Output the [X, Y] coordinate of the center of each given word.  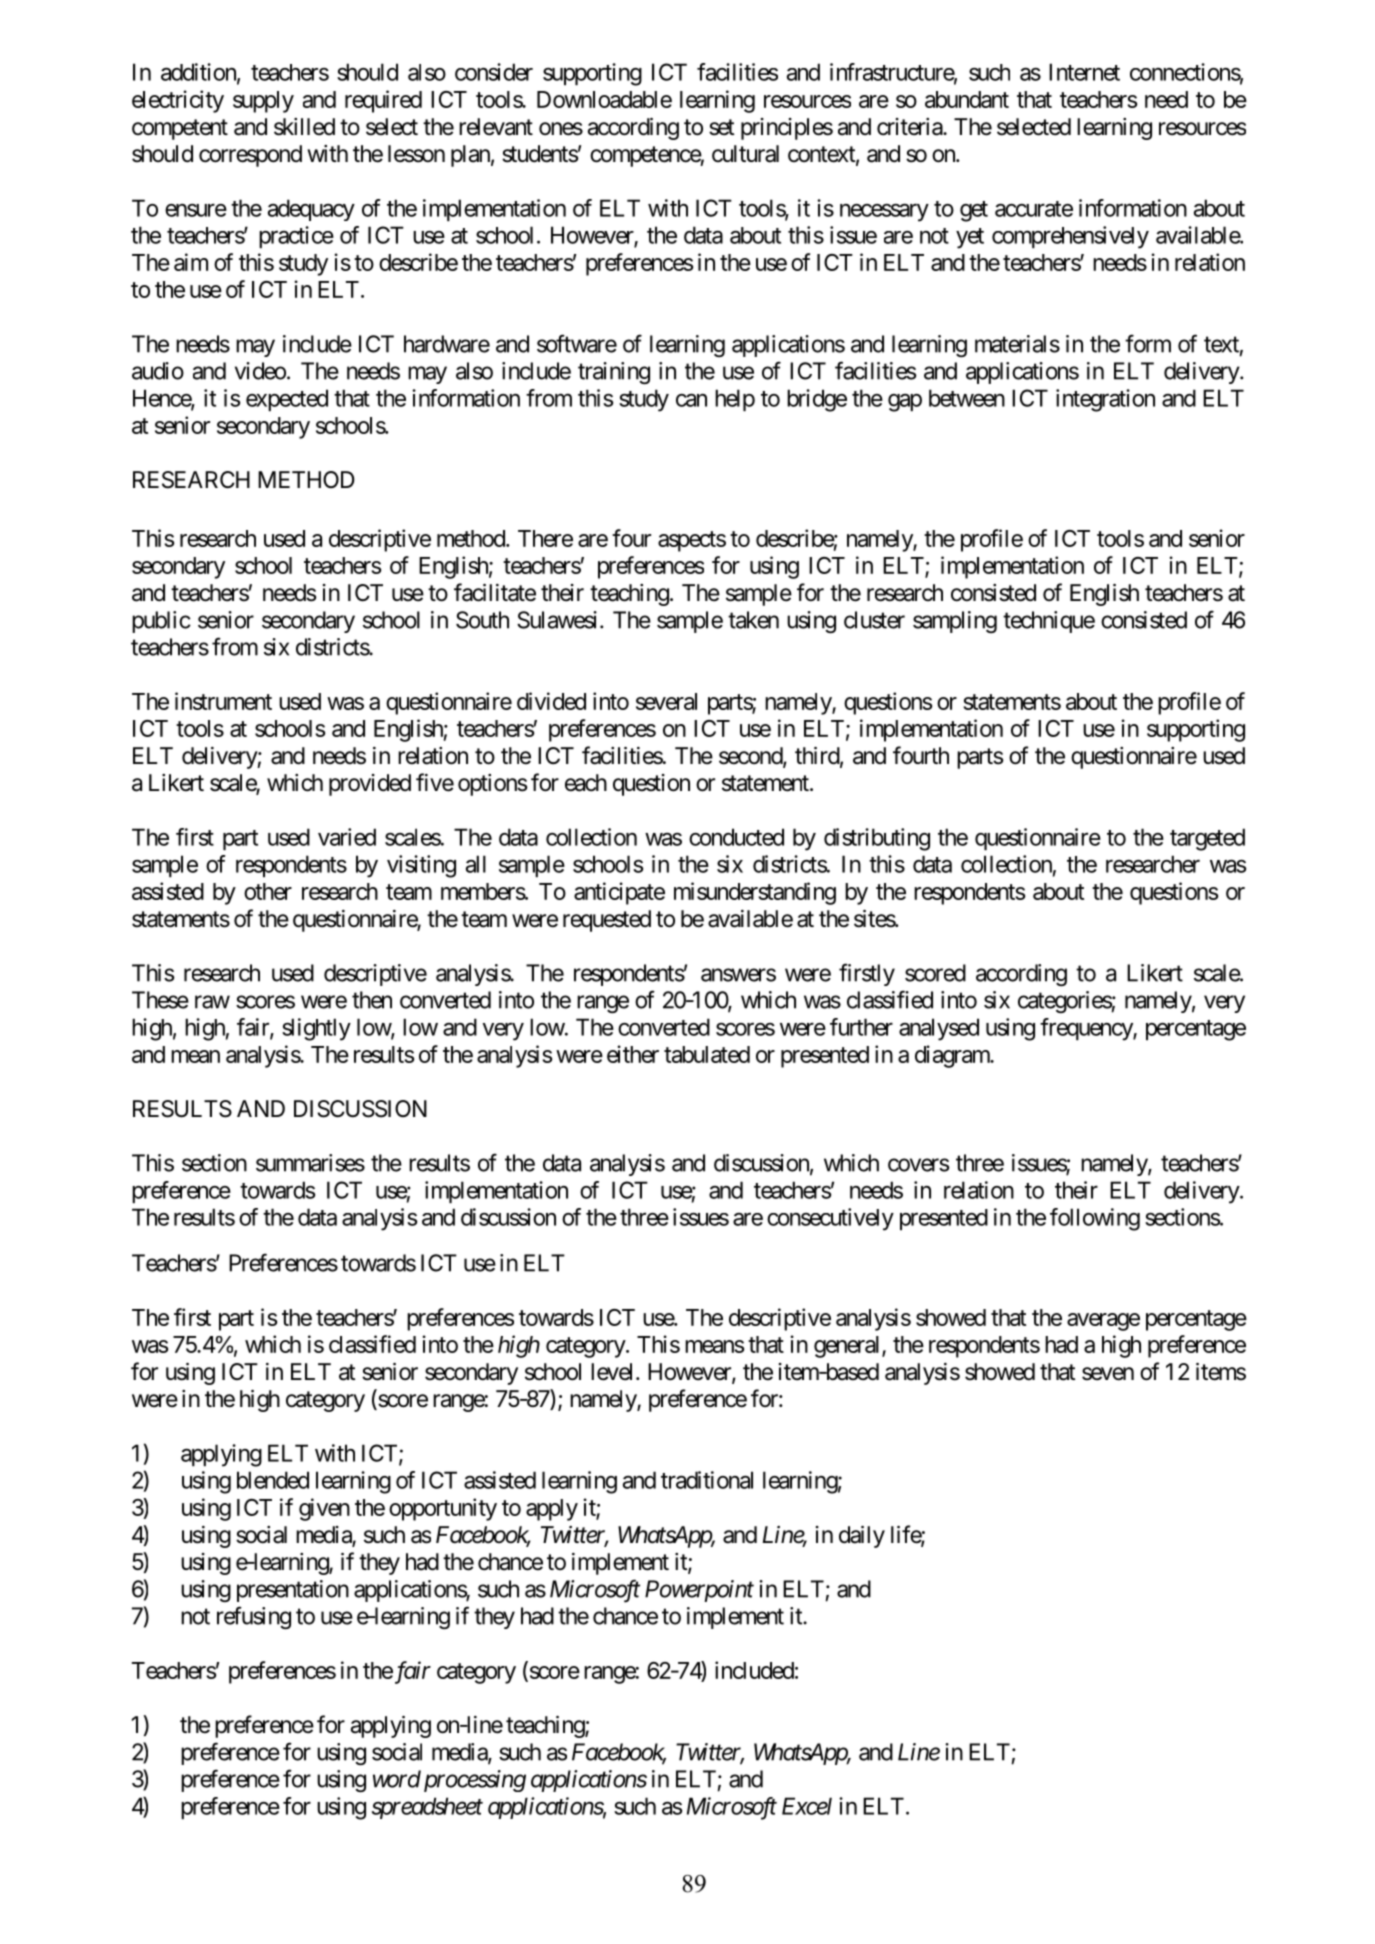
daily [862, 1537]
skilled [304, 127]
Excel [807, 1806]
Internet [1084, 72]
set [722, 127]
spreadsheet [427, 1808]
